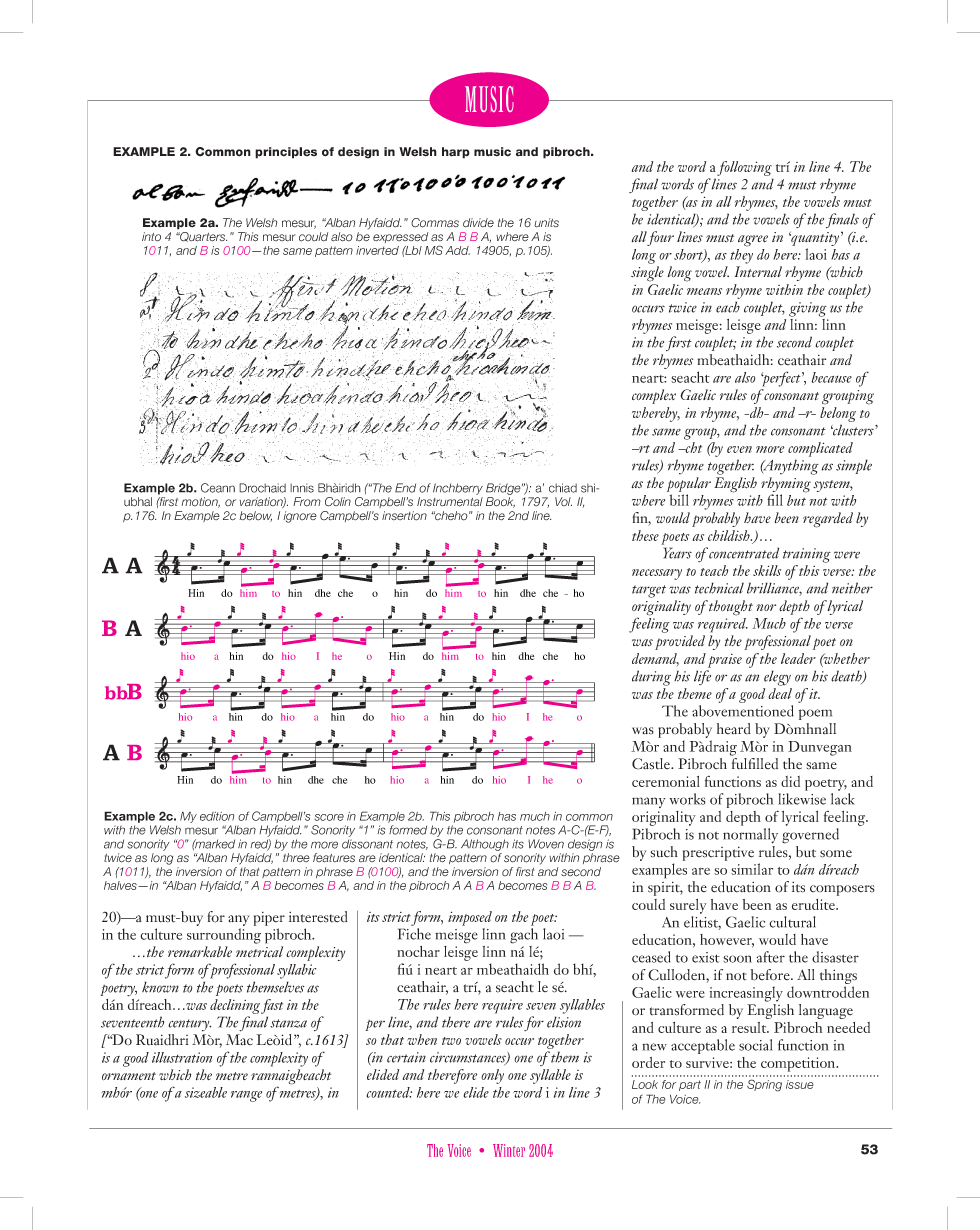 Image resolution: width=980 pixels, height=1230 pixels. I want to click on following, so click(744, 168).
